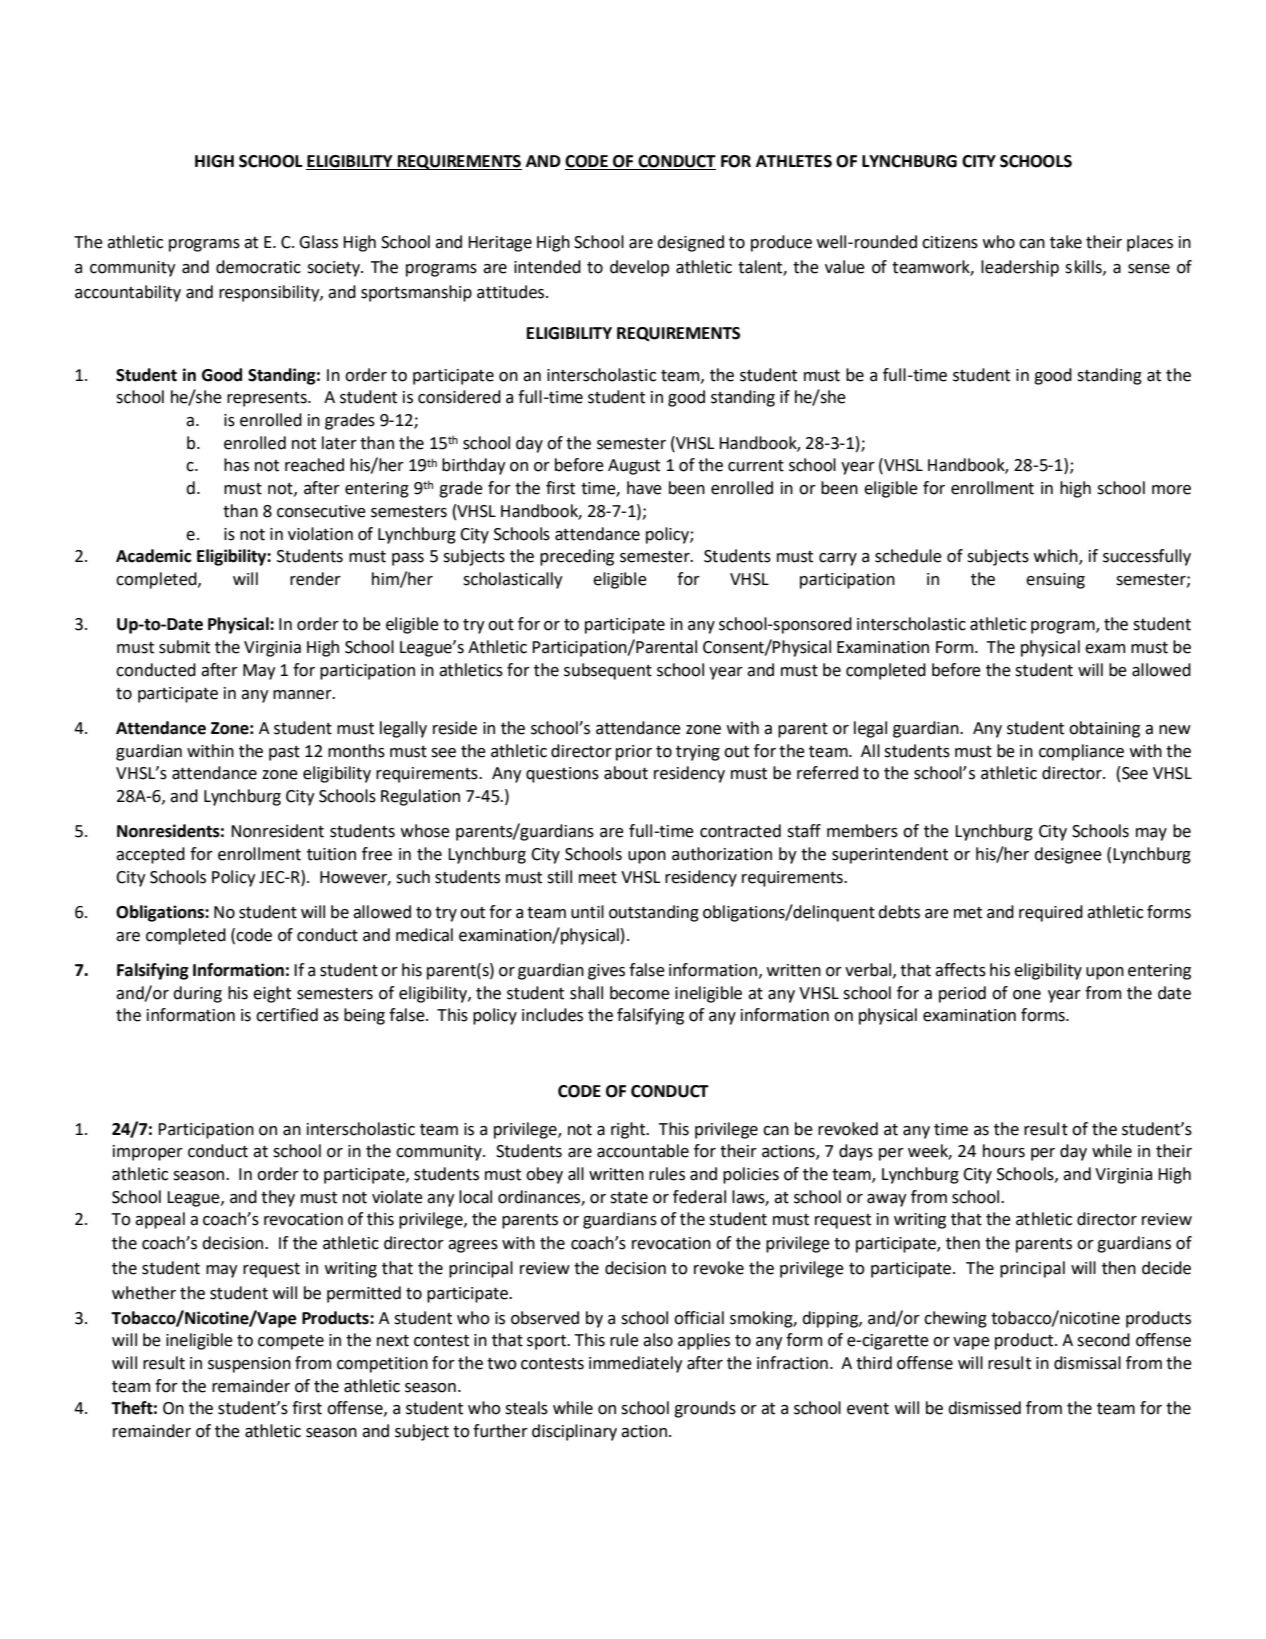 The image size is (1266, 1639). Describe the element at coordinates (1066, 242) in the screenshot. I see `take` at that location.
